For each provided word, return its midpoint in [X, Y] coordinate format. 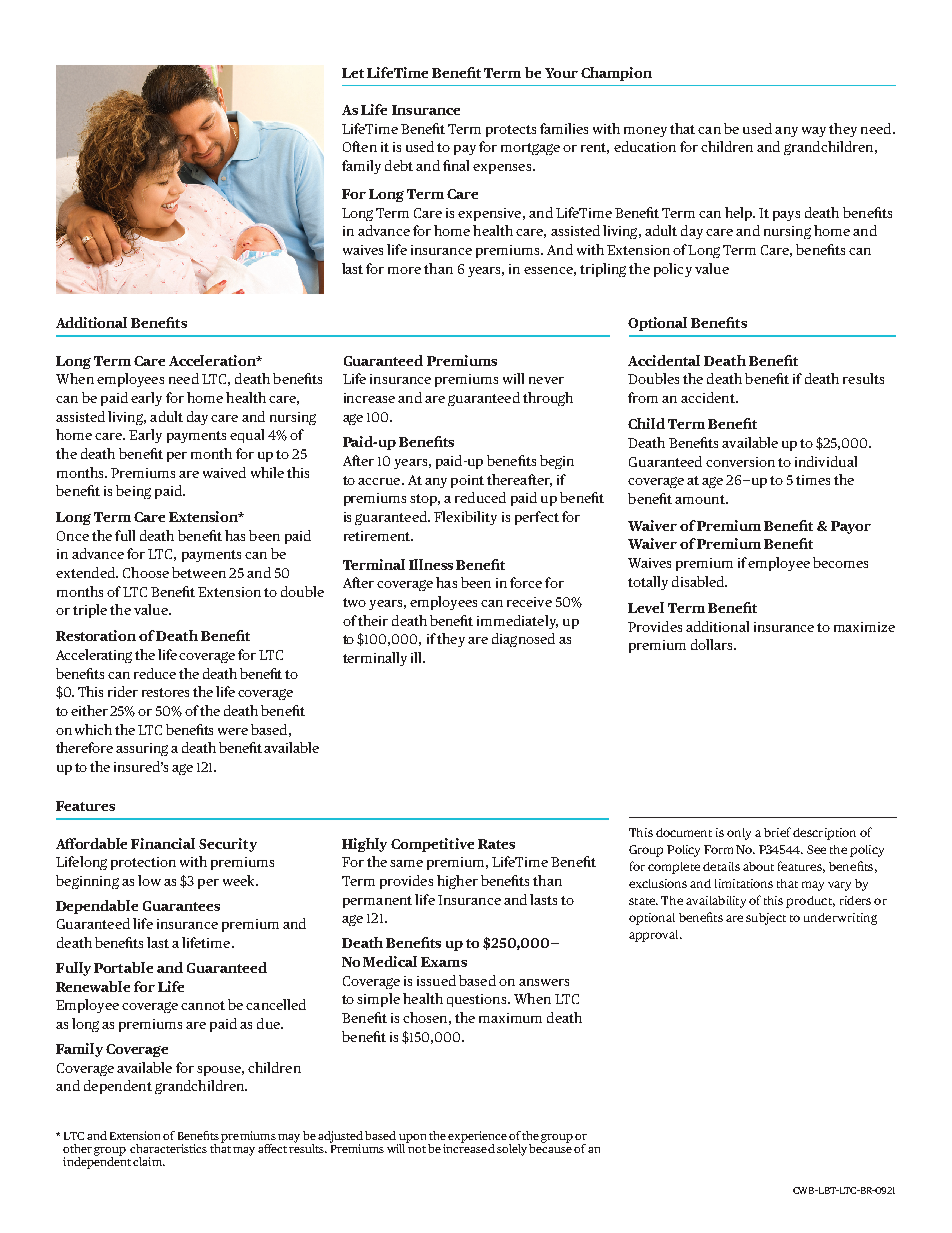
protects [511, 131]
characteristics [168, 1148]
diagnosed [523, 640]
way [814, 132]
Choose [146, 572]
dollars [713, 644]
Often [360, 146]
